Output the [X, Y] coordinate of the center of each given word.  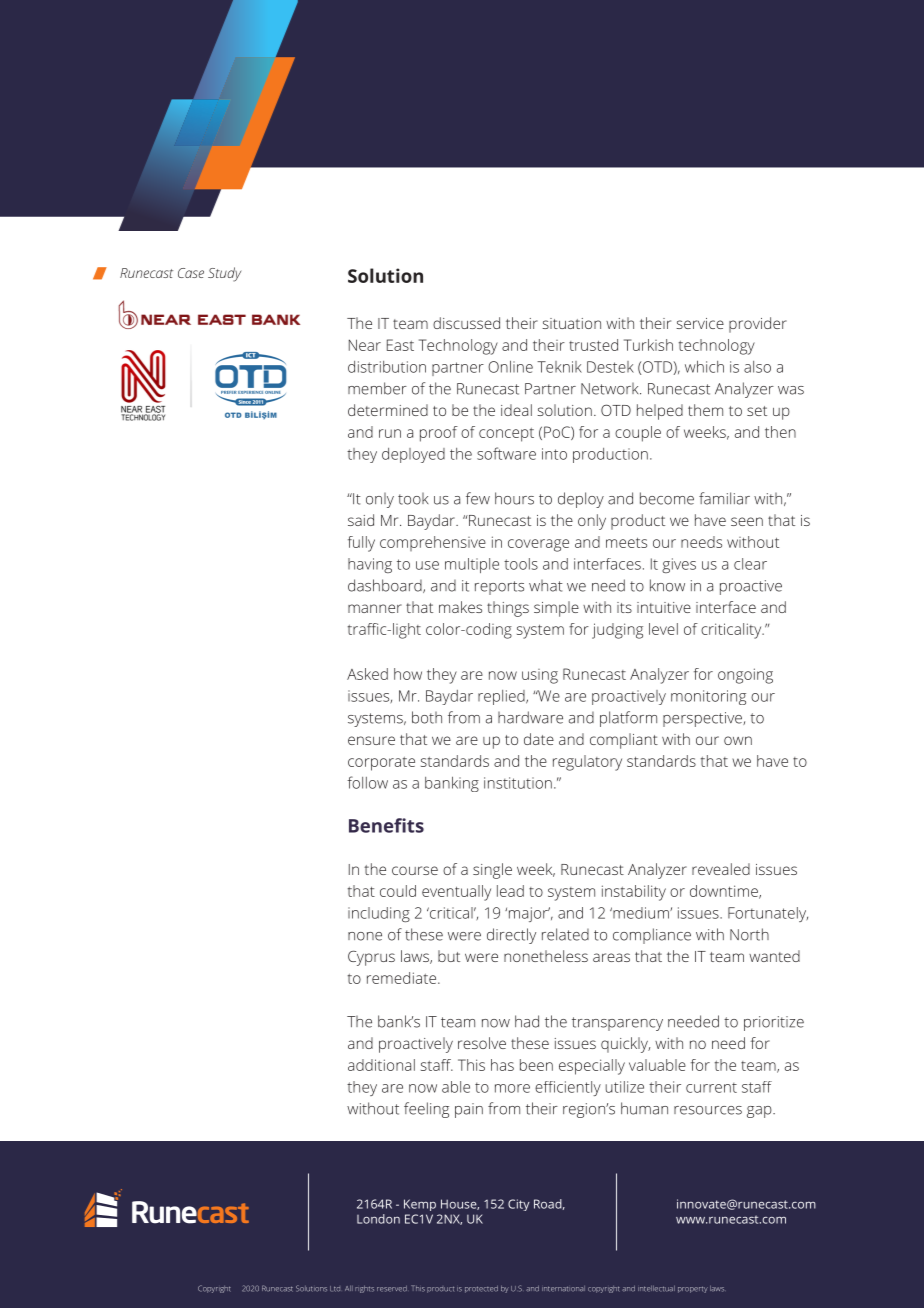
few [478, 498]
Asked [367, 674]
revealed [721, 869]
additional [381, 1065]
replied [502, 697]
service [700, 323]
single [492, 871]
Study [224, 274]
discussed [466, 323]
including [379, 914]
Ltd [335, 1289]
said [361, 520]
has [502, 1065]
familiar [724, 498]
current [711, 1088]
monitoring [708, 697]
